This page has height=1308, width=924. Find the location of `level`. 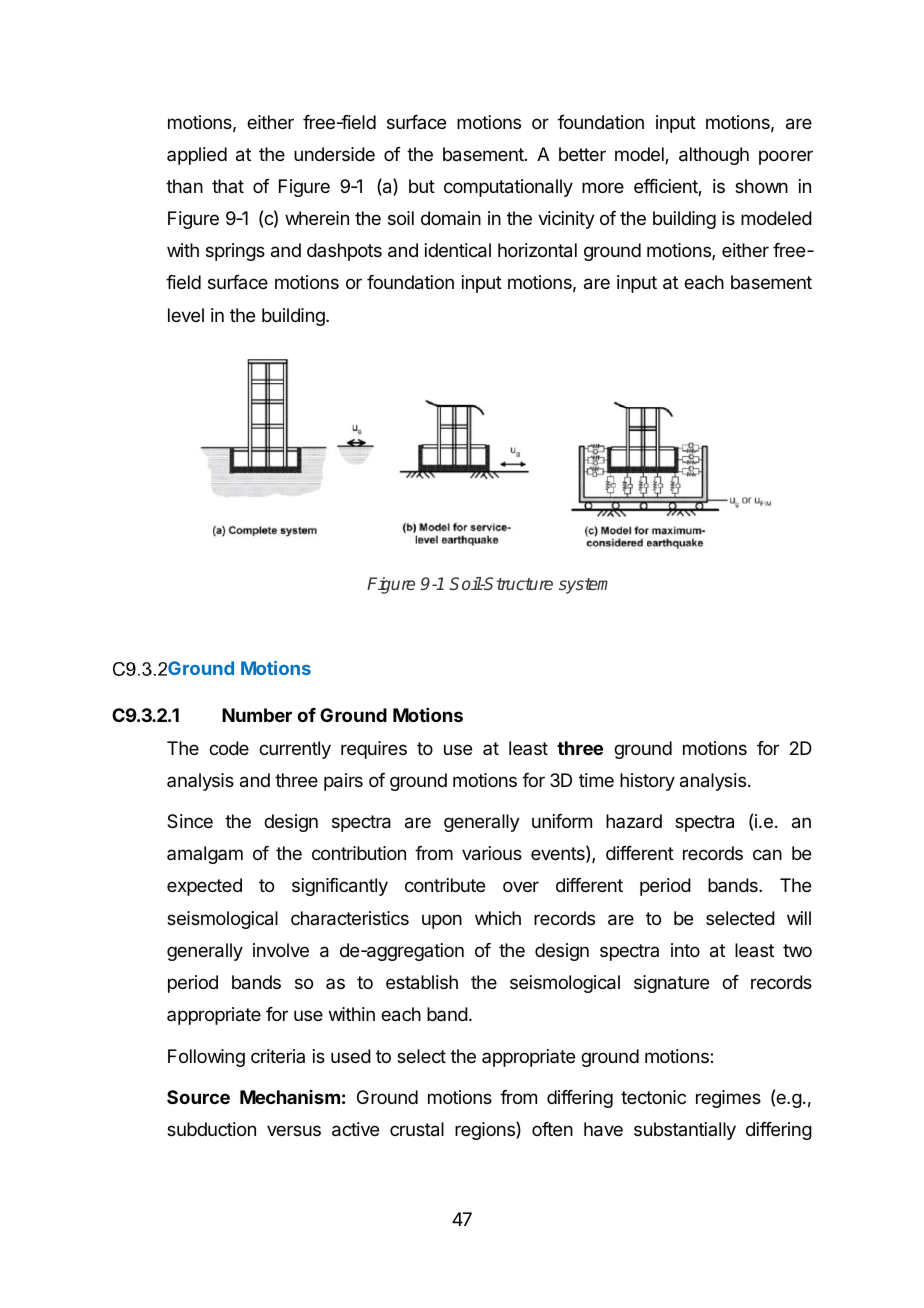

level is located at coordinates (186, 315).
